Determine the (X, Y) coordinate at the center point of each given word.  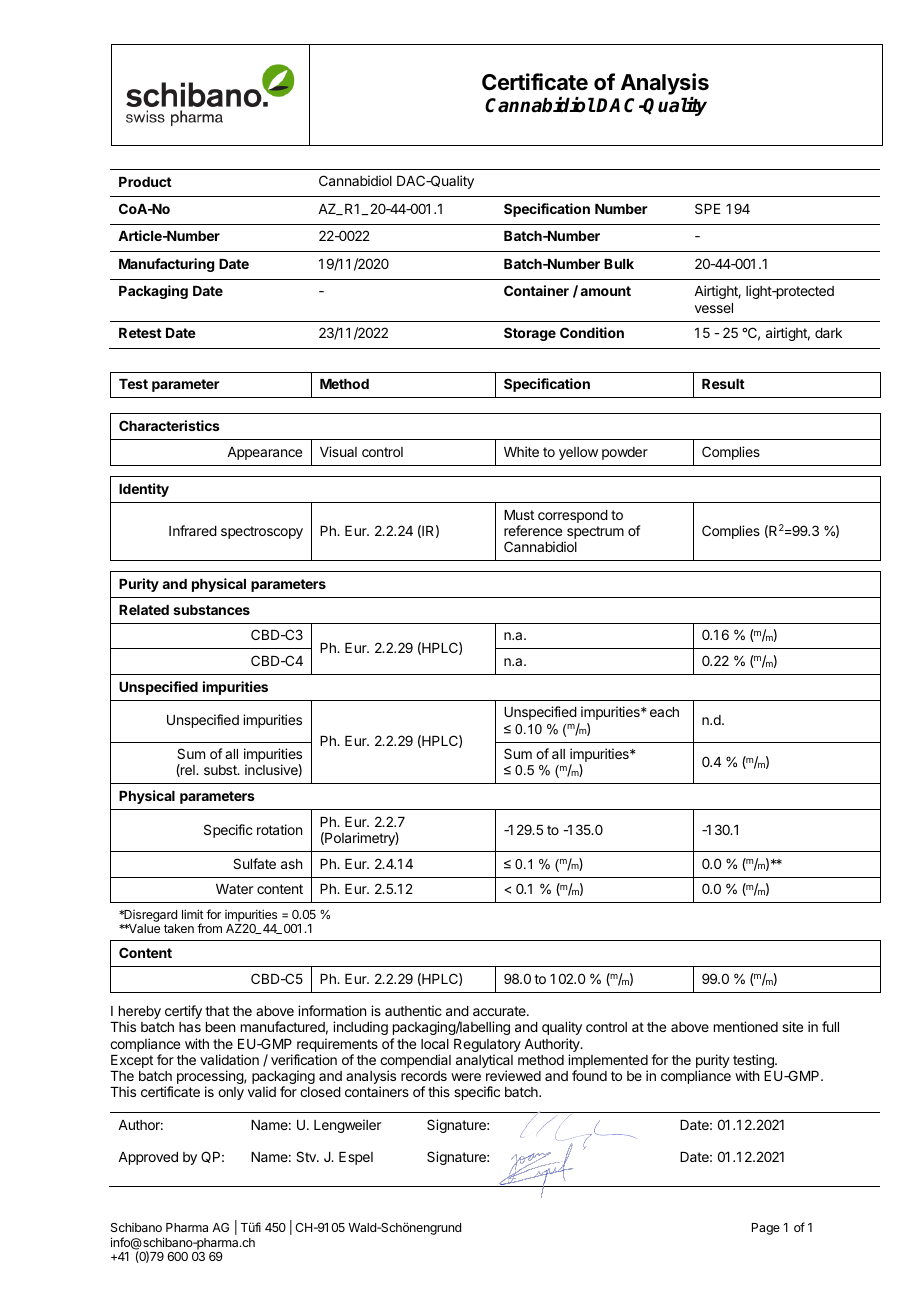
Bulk (619, 264)
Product (145, 182)
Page (766, 1229)
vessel (714, 308)
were (466, 1077)
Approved (148, 1158)
